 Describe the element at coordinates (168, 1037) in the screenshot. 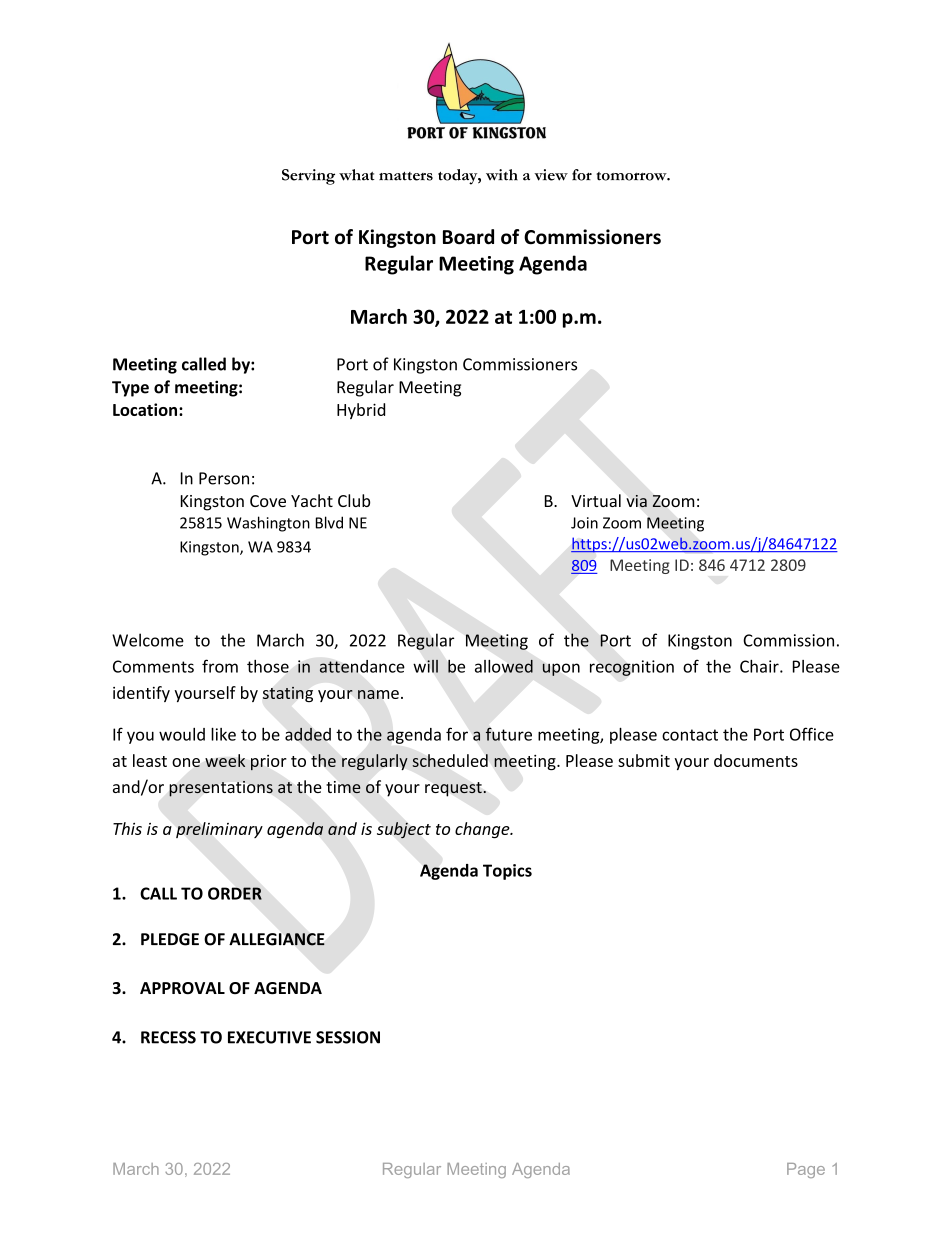

I see `RECESS` at that location.
